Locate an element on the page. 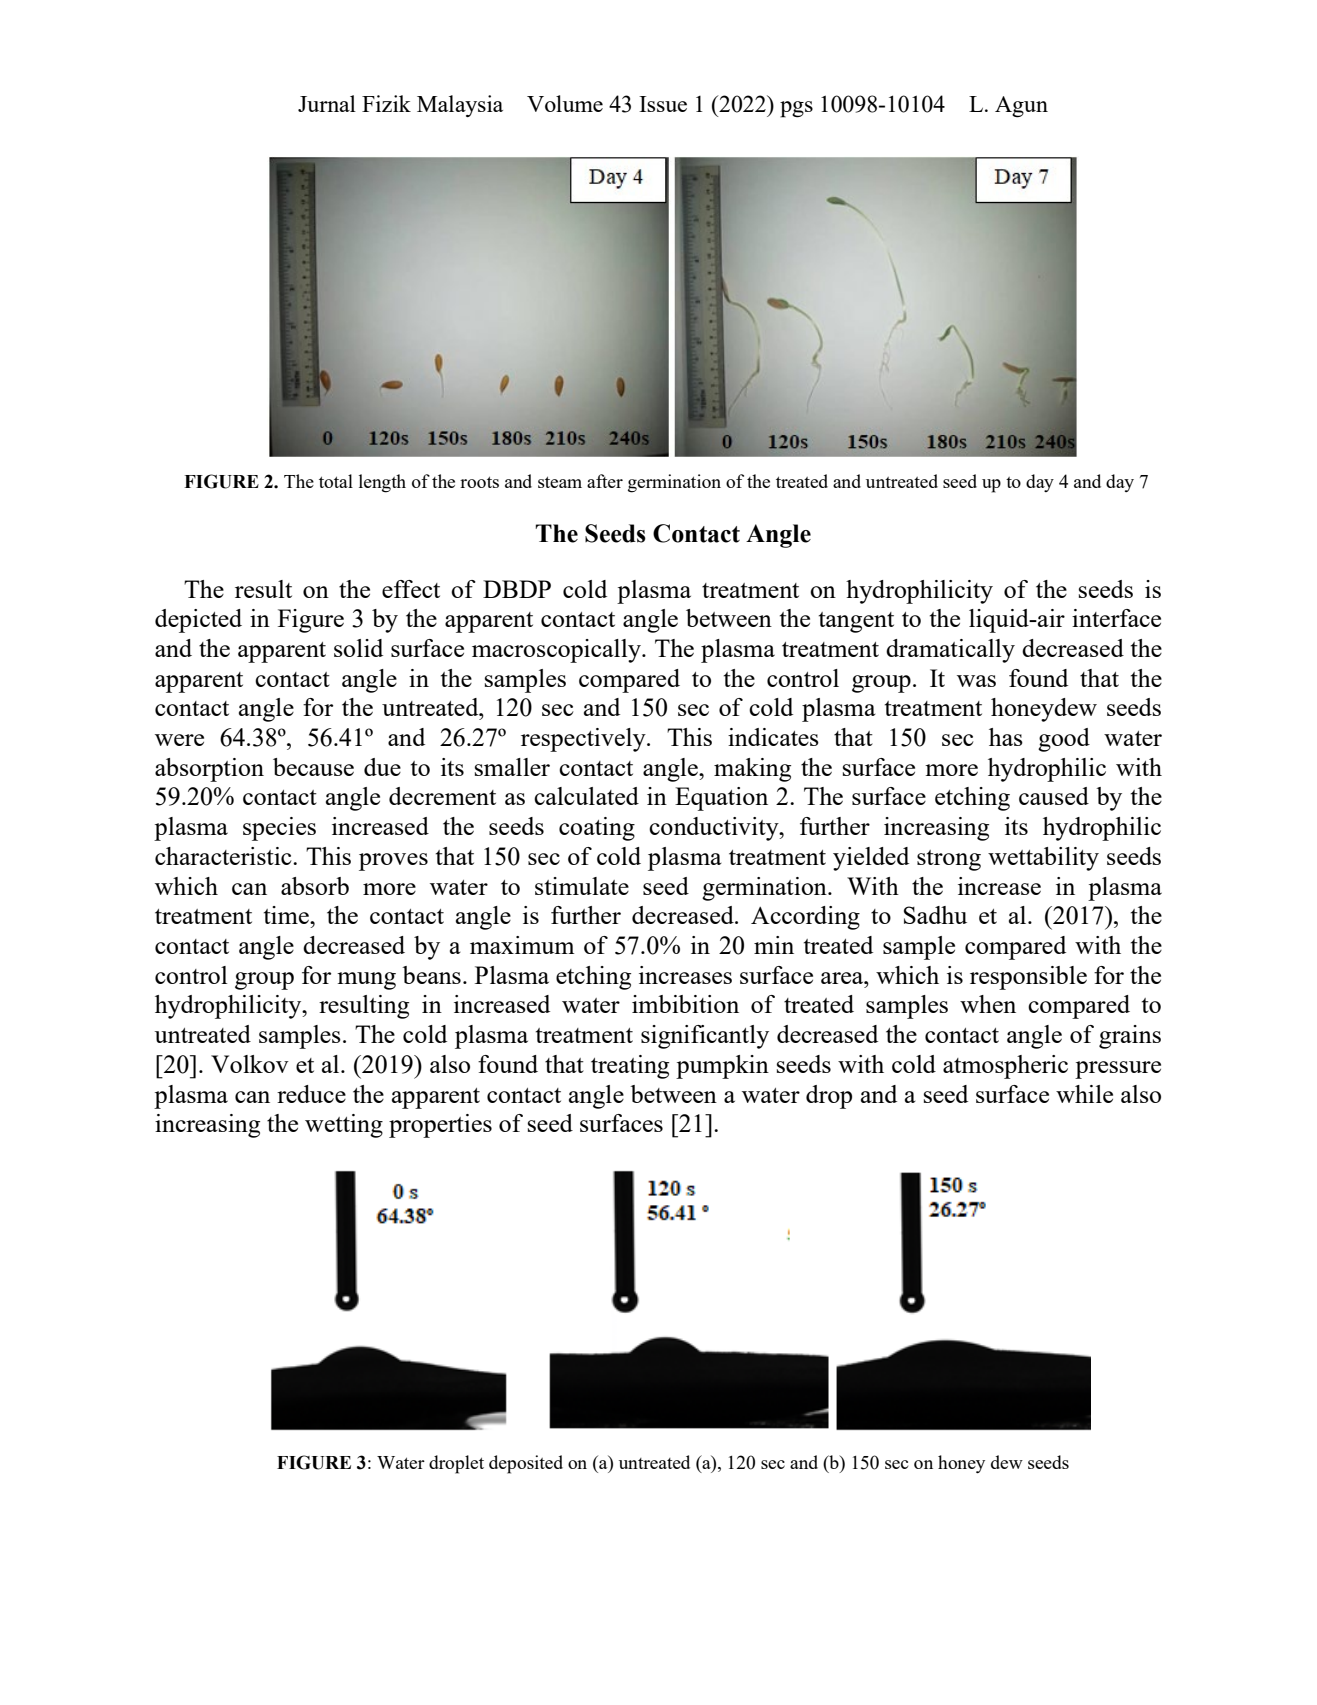 The image size is (1317, 1705). pgs is located at coordinates (796, 109).
